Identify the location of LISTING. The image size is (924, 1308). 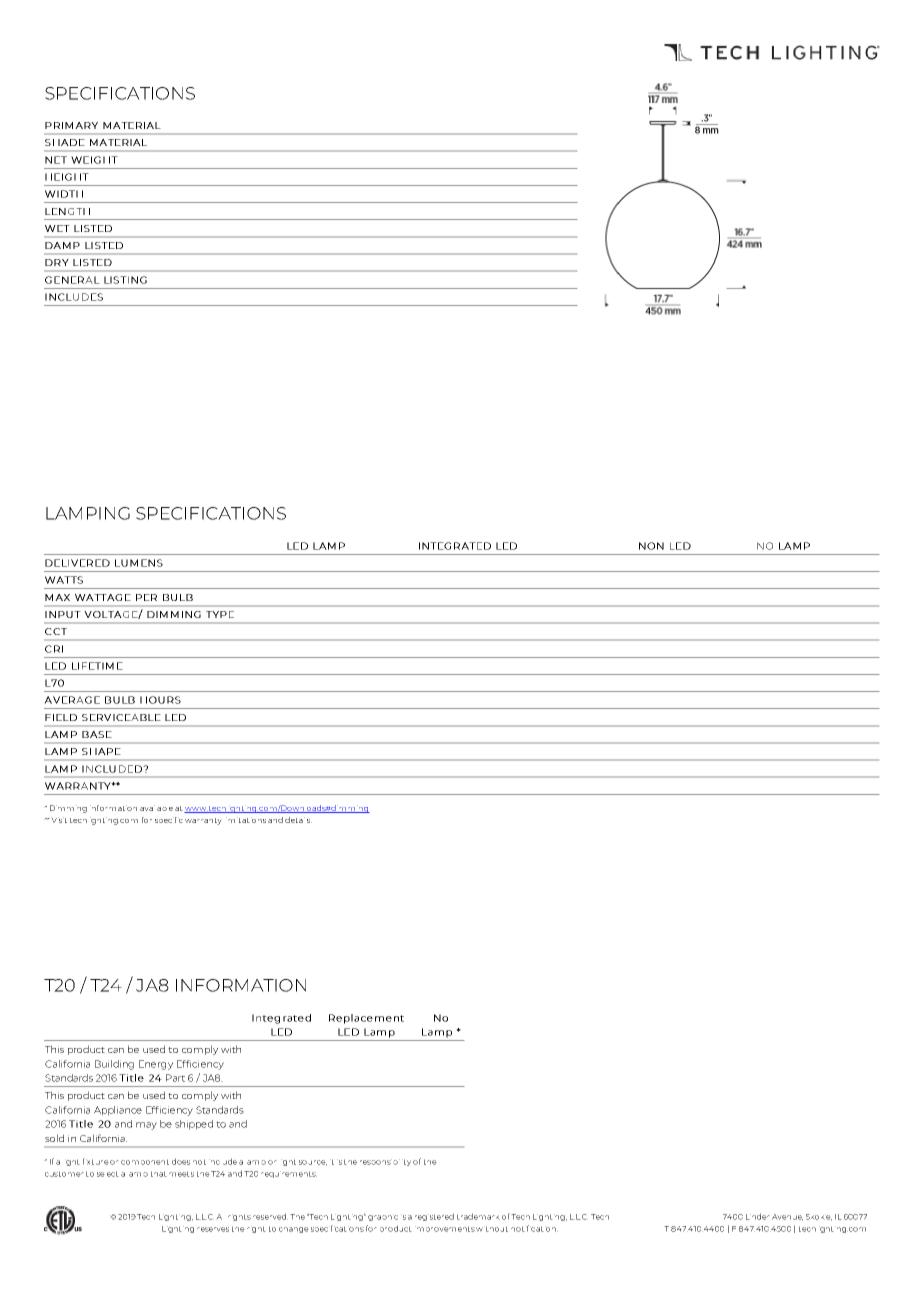
(125, 280).
